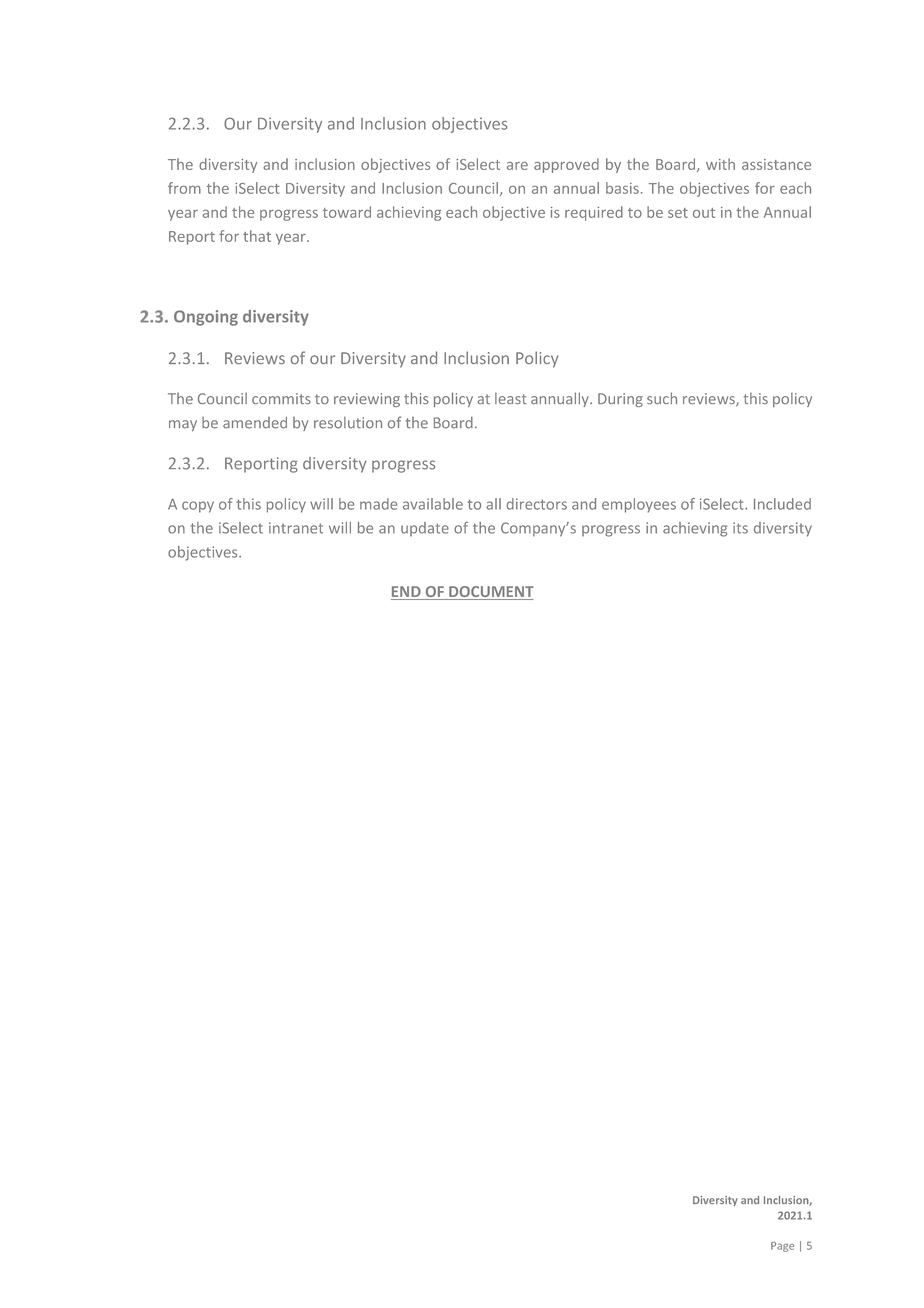 The height and width of the document is (1308, 924). Describe the element at coordinates (639, 505) in the document. I see `employees` at that location.
